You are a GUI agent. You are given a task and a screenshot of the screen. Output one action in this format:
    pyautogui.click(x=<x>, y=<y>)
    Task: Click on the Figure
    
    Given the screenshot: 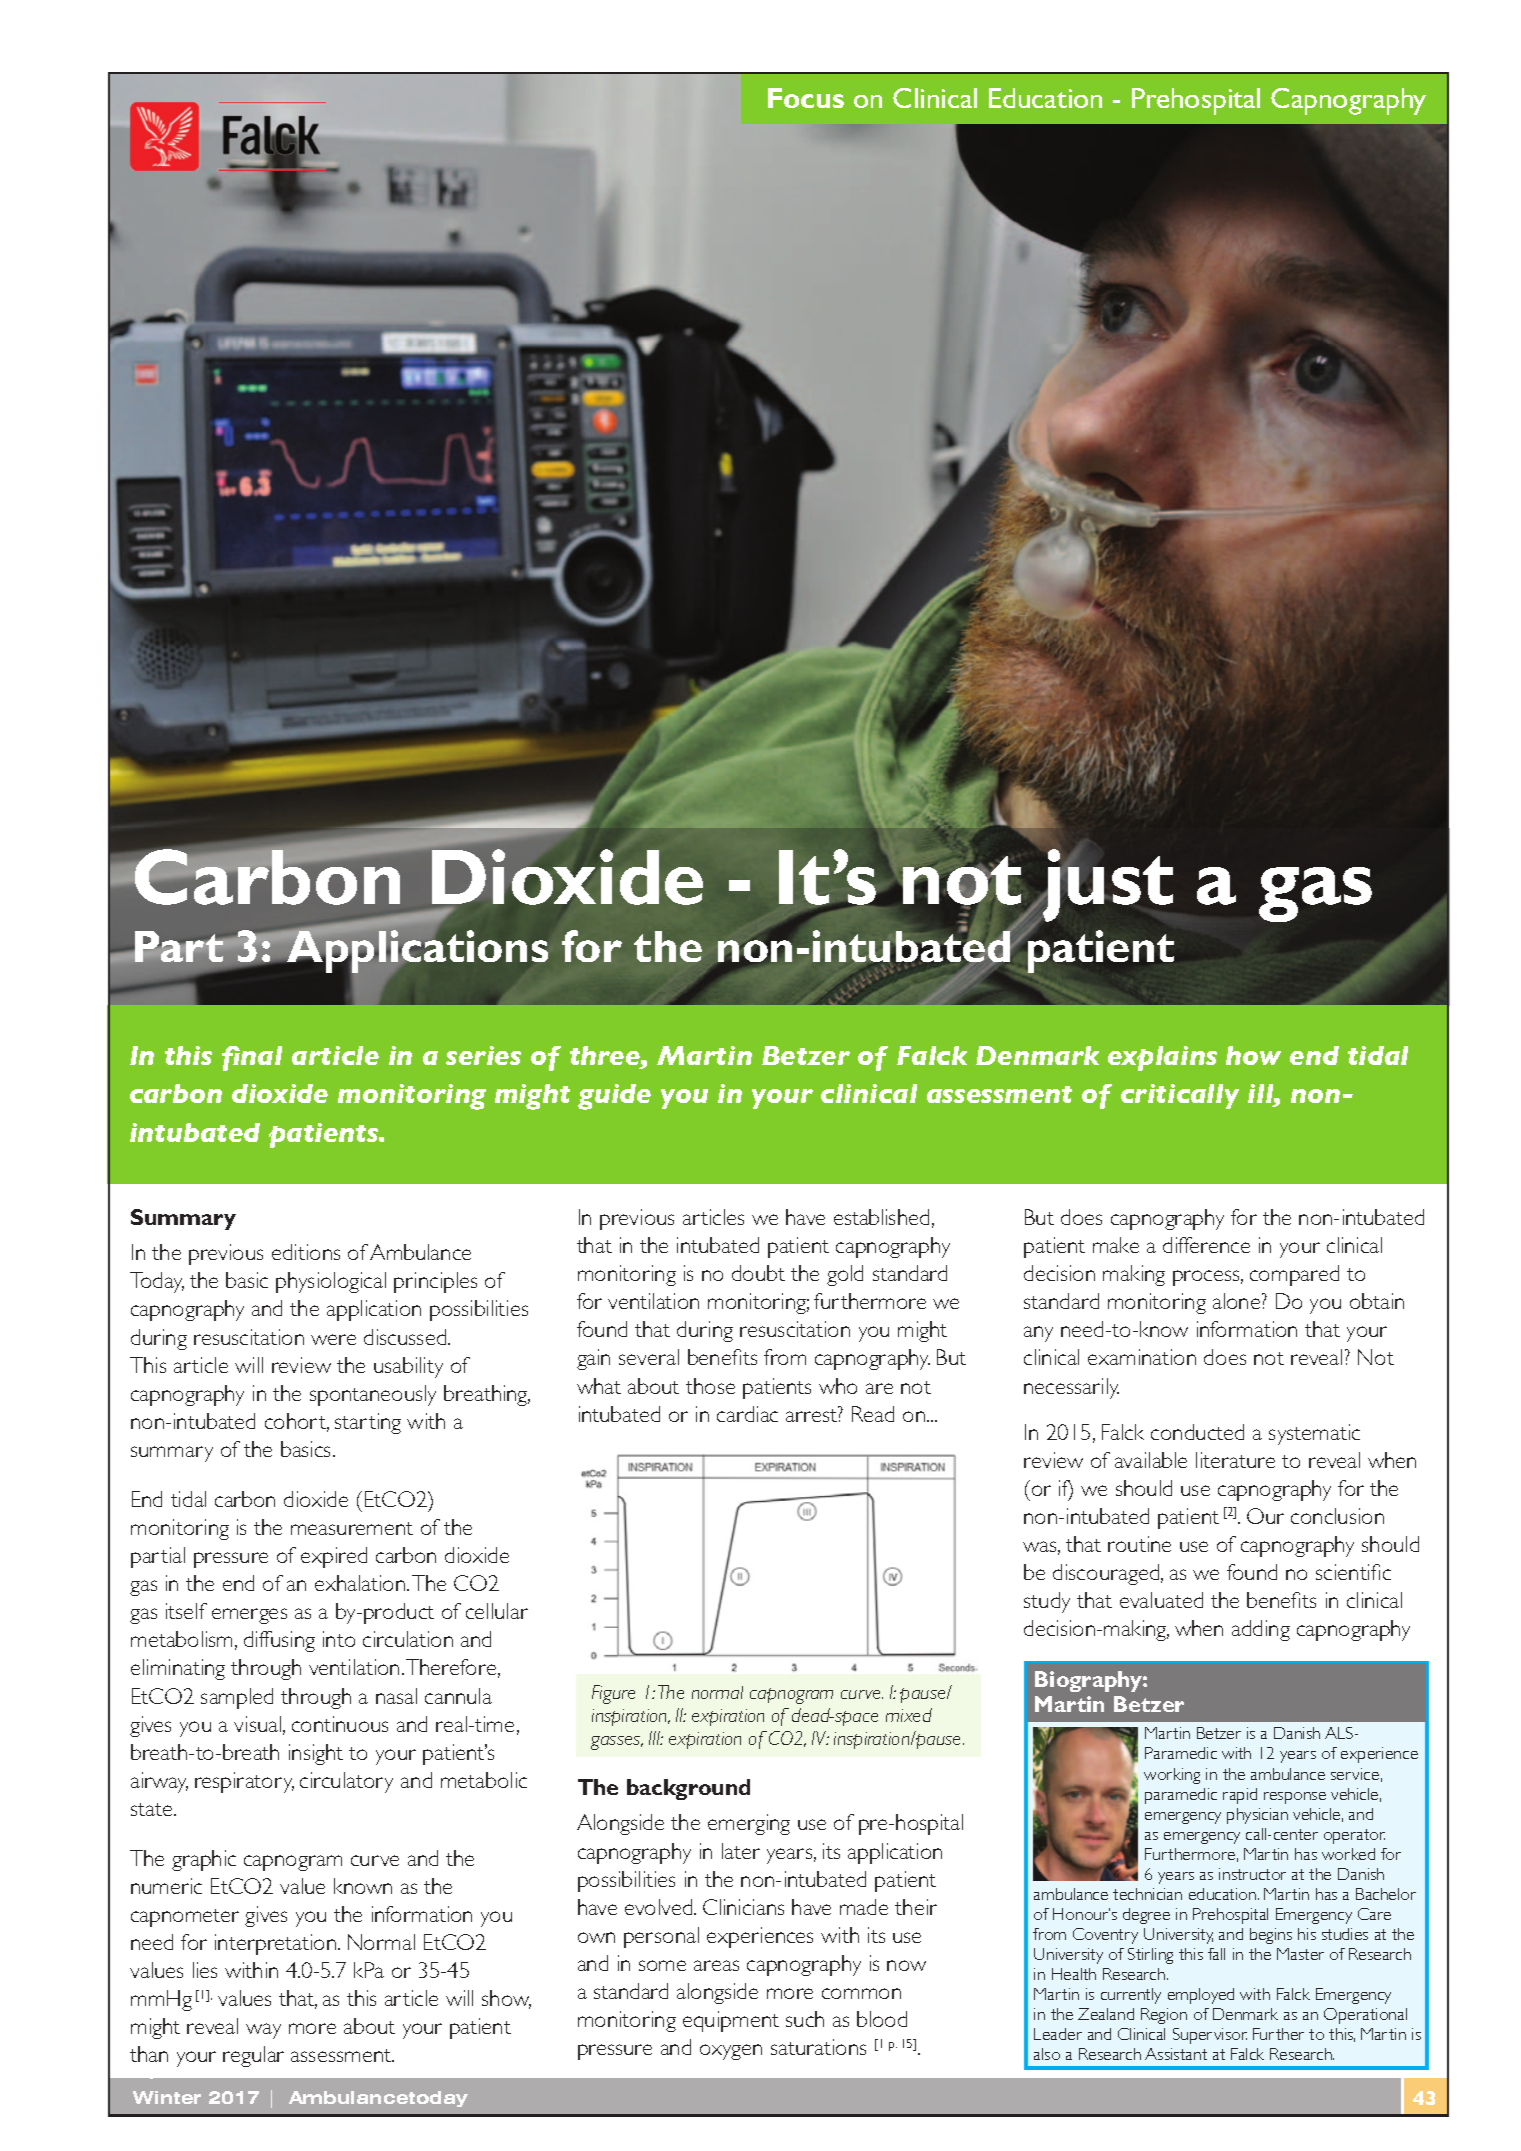 What is the action you would take?
    pyautogui.click(x=613, y=1694)
